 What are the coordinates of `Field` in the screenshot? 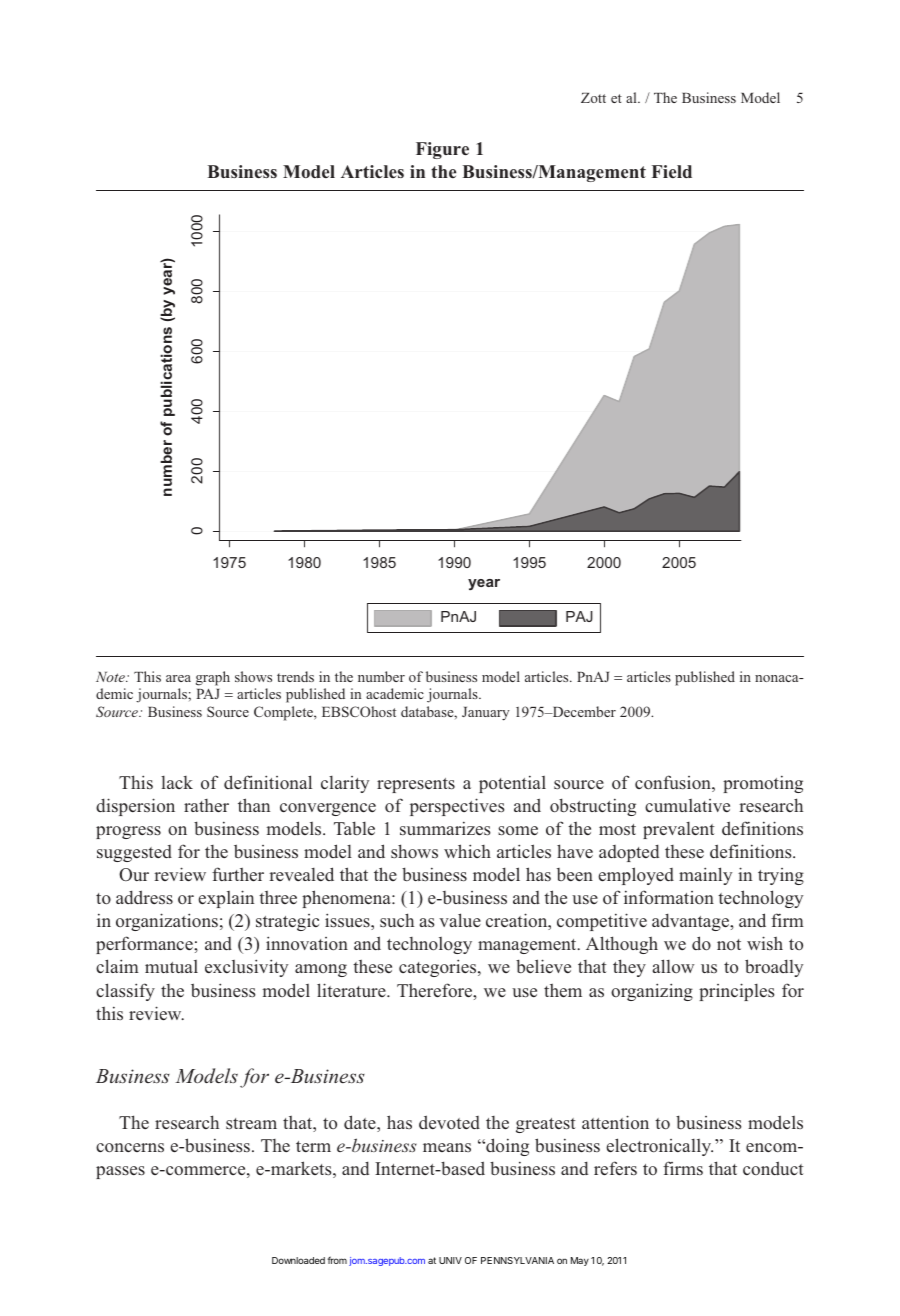 It's located at (672, 171).
